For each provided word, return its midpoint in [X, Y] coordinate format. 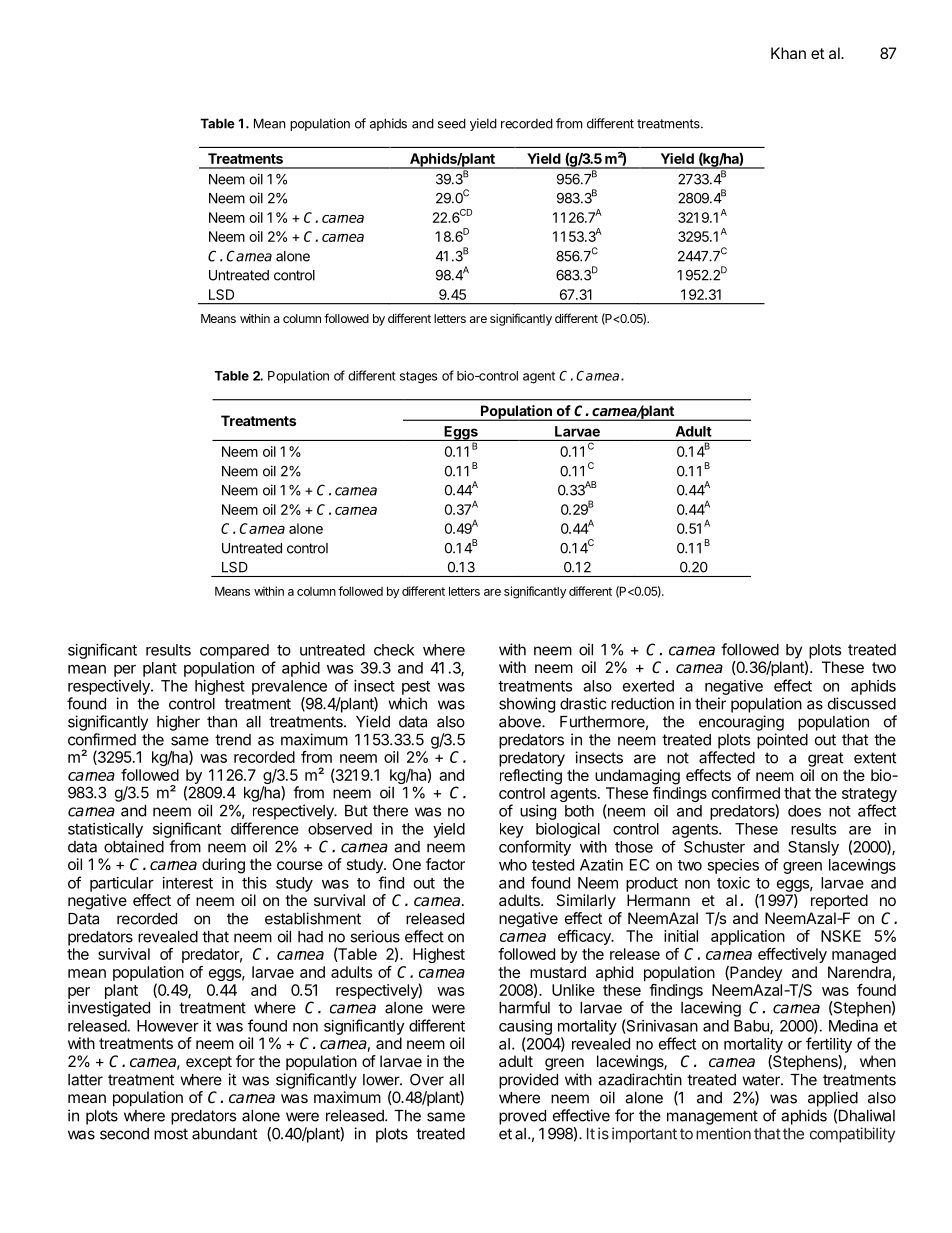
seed [452, 123]
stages [418, 377]
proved [522, 1117]
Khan [788, 53]
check [394, 650]
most [171, 1134]
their [710, 703]
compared [234, 651]
